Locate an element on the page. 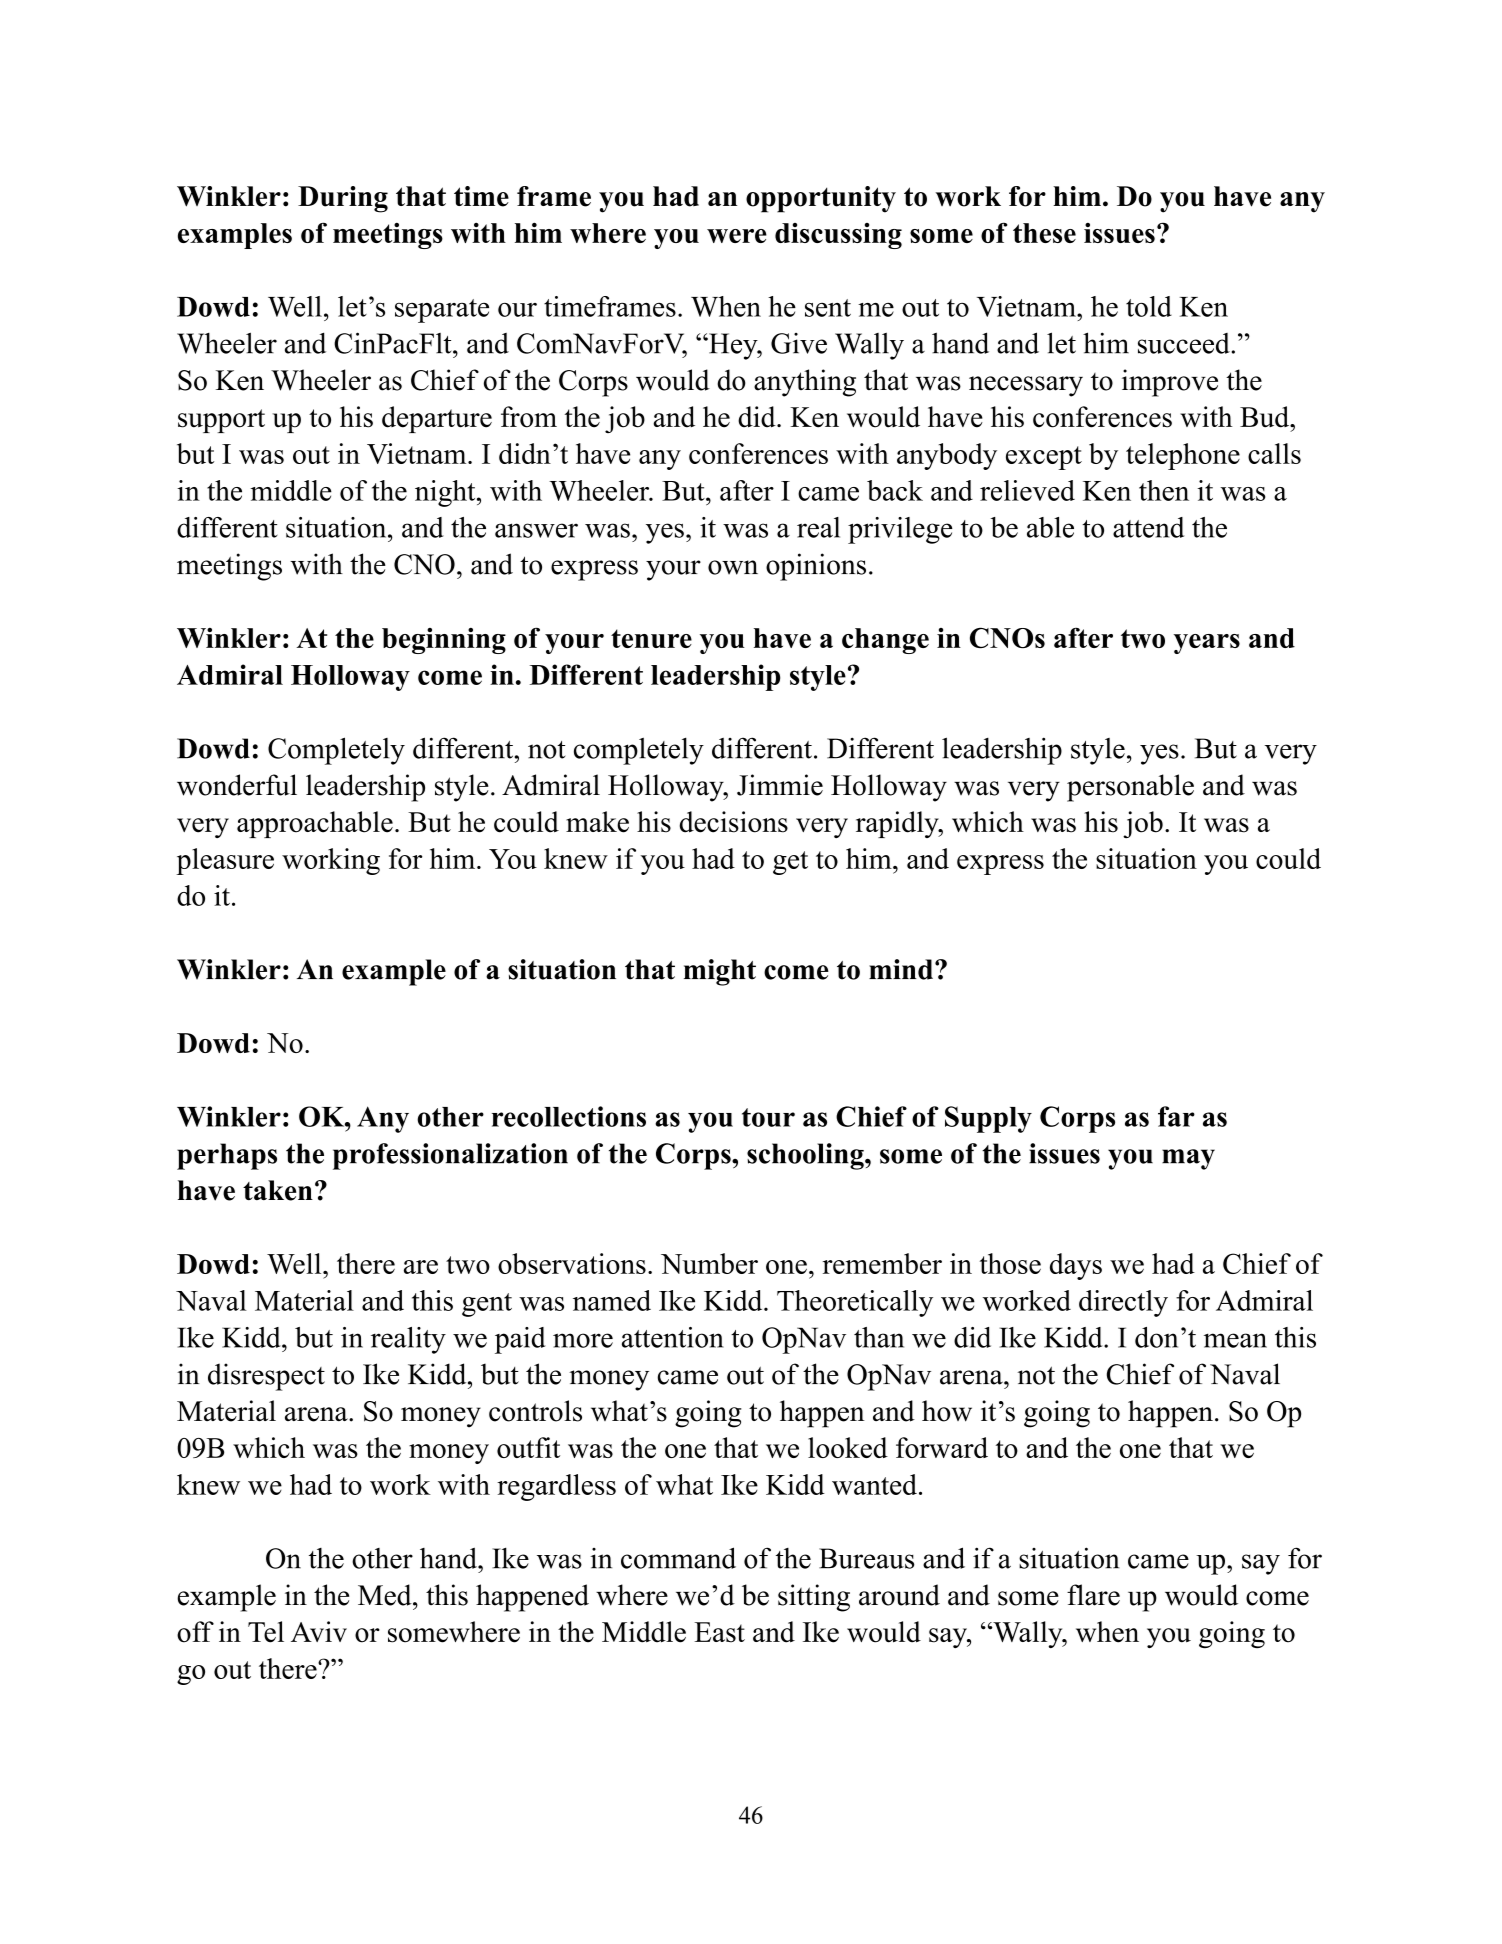 The image size is (1502, 1944). Aviv is located at coordinates (319, 1631).
